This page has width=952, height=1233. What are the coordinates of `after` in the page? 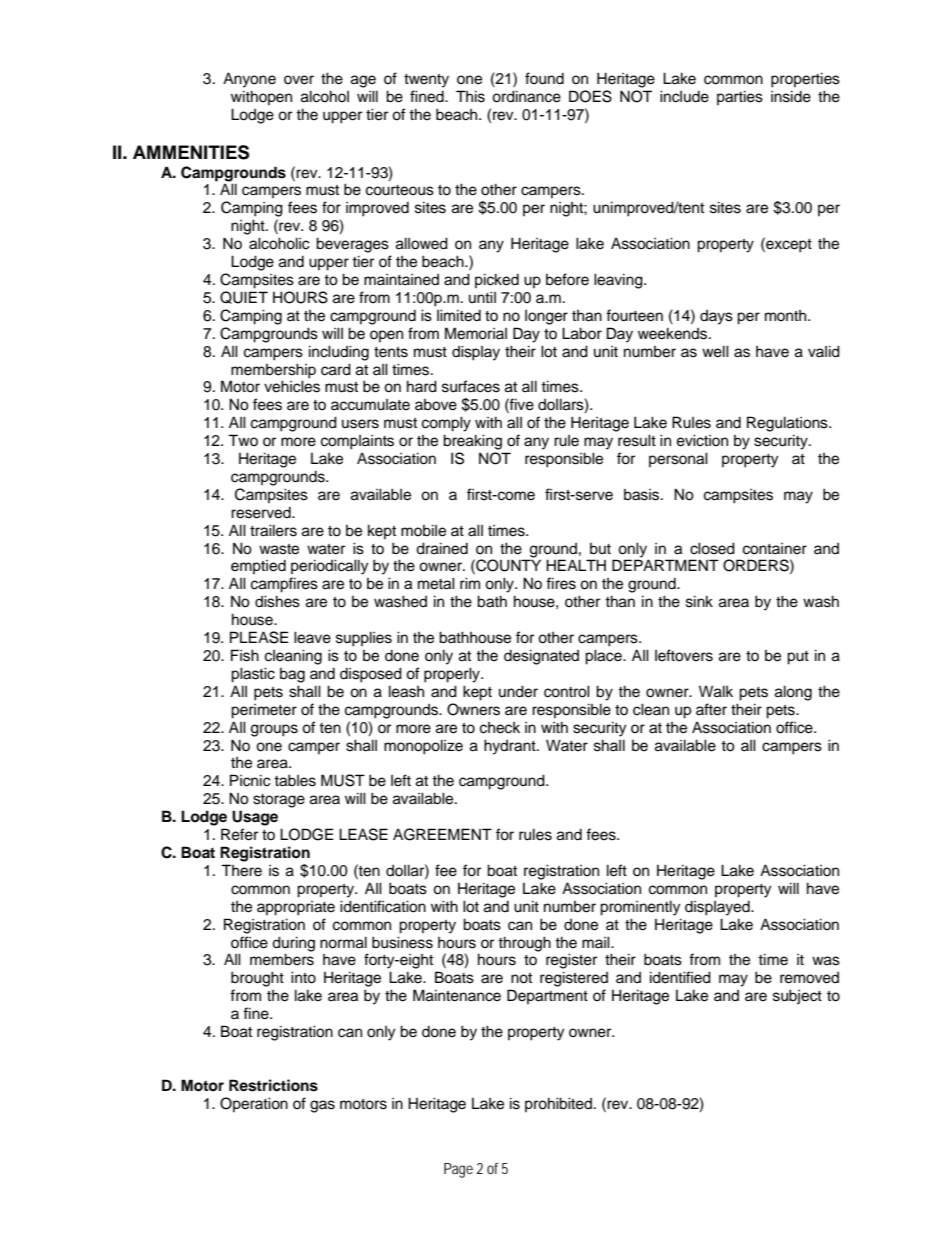 It's located at (711, 709).
